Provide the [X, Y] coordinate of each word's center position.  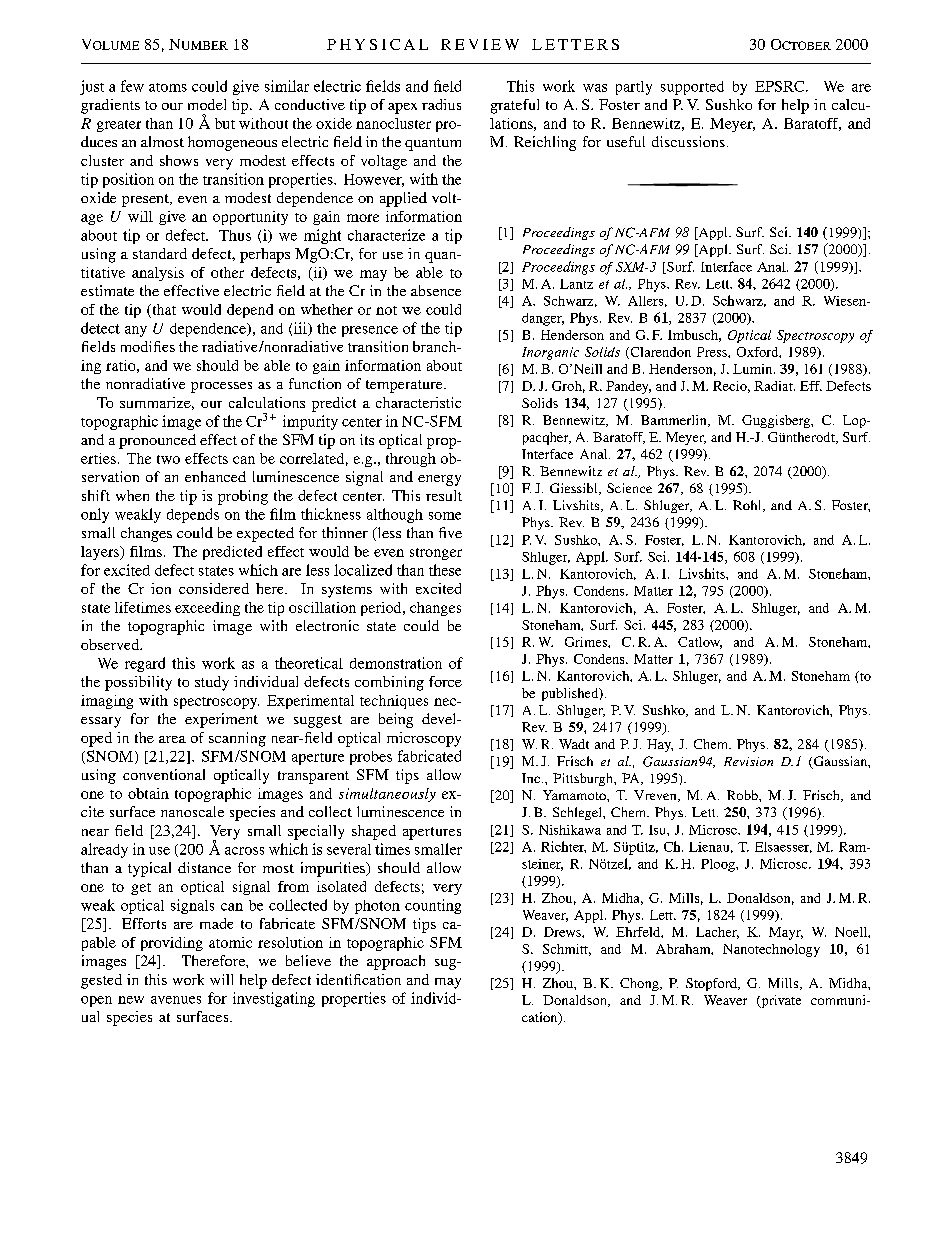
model [207, 104]
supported [692, 88]
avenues [176, 1000]
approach [396, 962]
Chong [640, 984]
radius [441, 104]
